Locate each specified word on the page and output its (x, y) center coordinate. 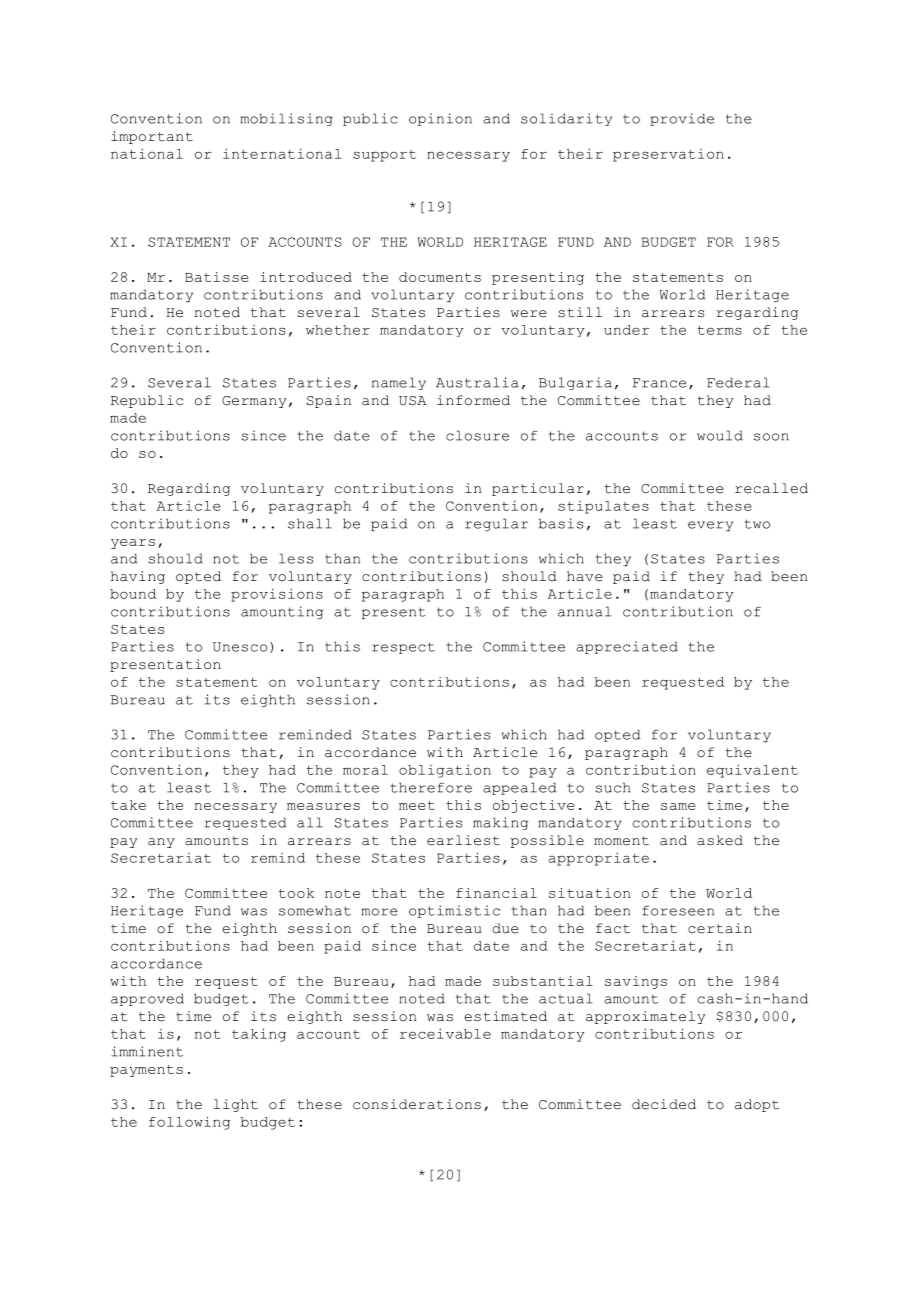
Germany (254, 402)
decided (664, 1104)
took (296, 893)
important (152, 137)
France (659, 383)
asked (720, 840)
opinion (440, 119)
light (236, 1105)
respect (403, 648)
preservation (668, 155)
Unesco (240, 647)
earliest (463, 840)
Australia (477, 382)
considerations (417, 1104)
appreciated (627, 647)
